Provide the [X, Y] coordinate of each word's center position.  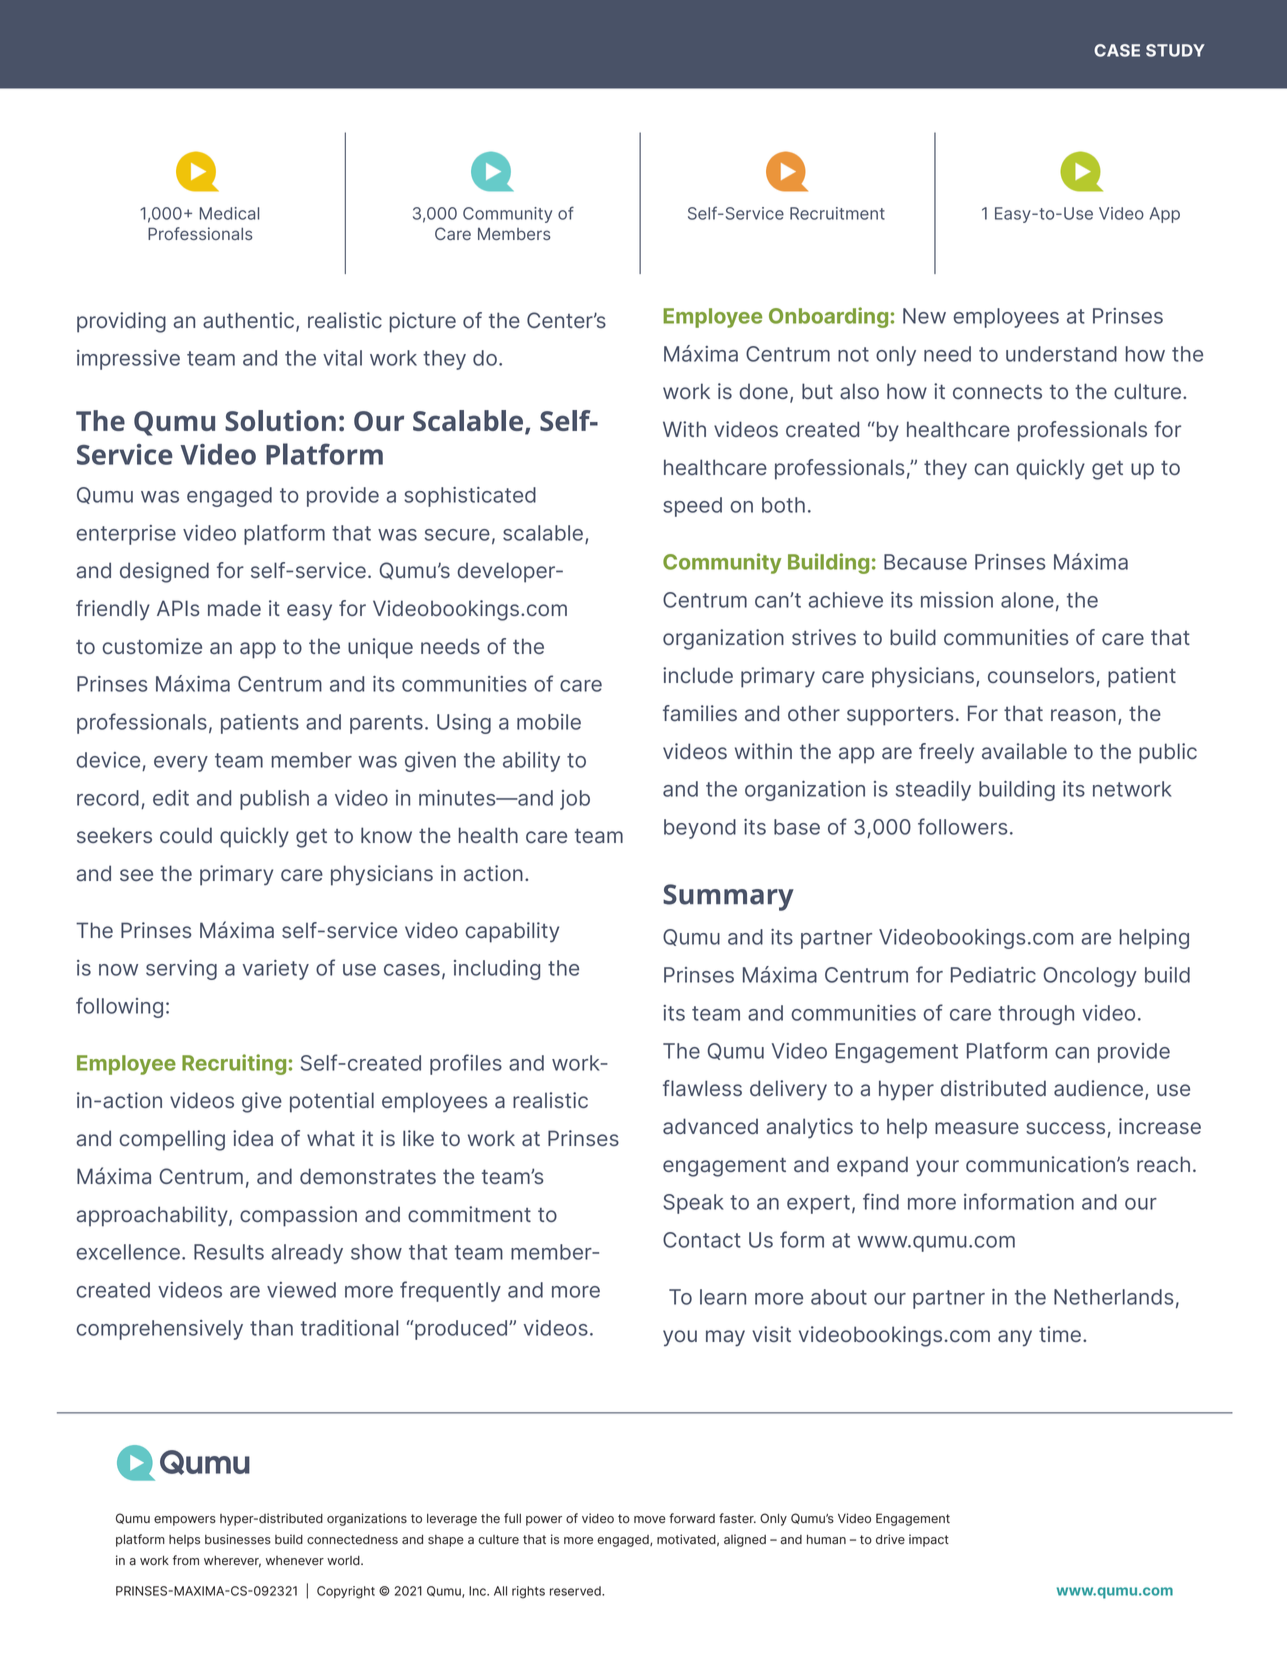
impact [929, 1540]
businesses [238, 1539]
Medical [229, 213]
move [650, 1520]
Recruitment [837, 213]
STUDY [1175, 50]
